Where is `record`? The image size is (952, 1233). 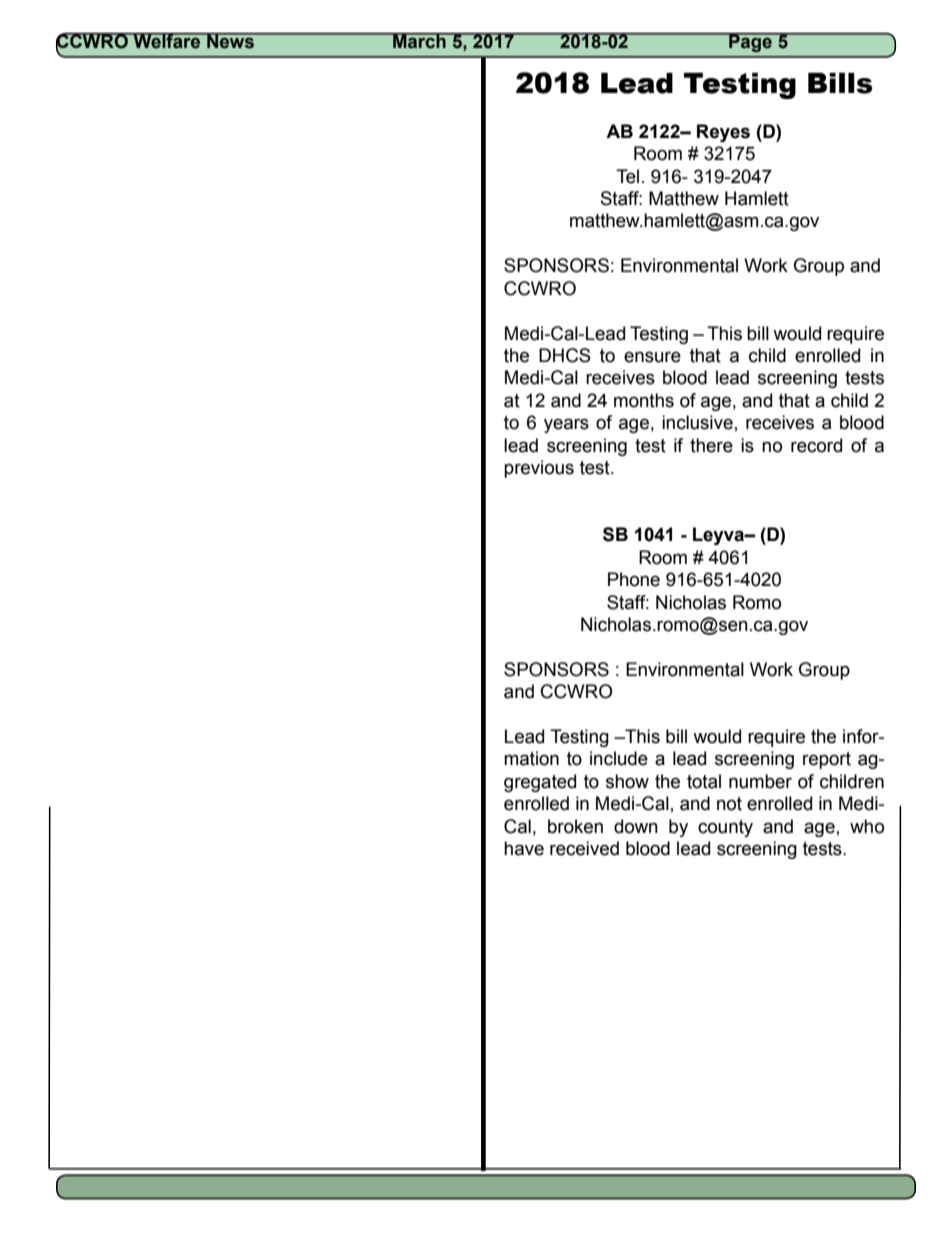 record is located at coordinates (816, 445).
